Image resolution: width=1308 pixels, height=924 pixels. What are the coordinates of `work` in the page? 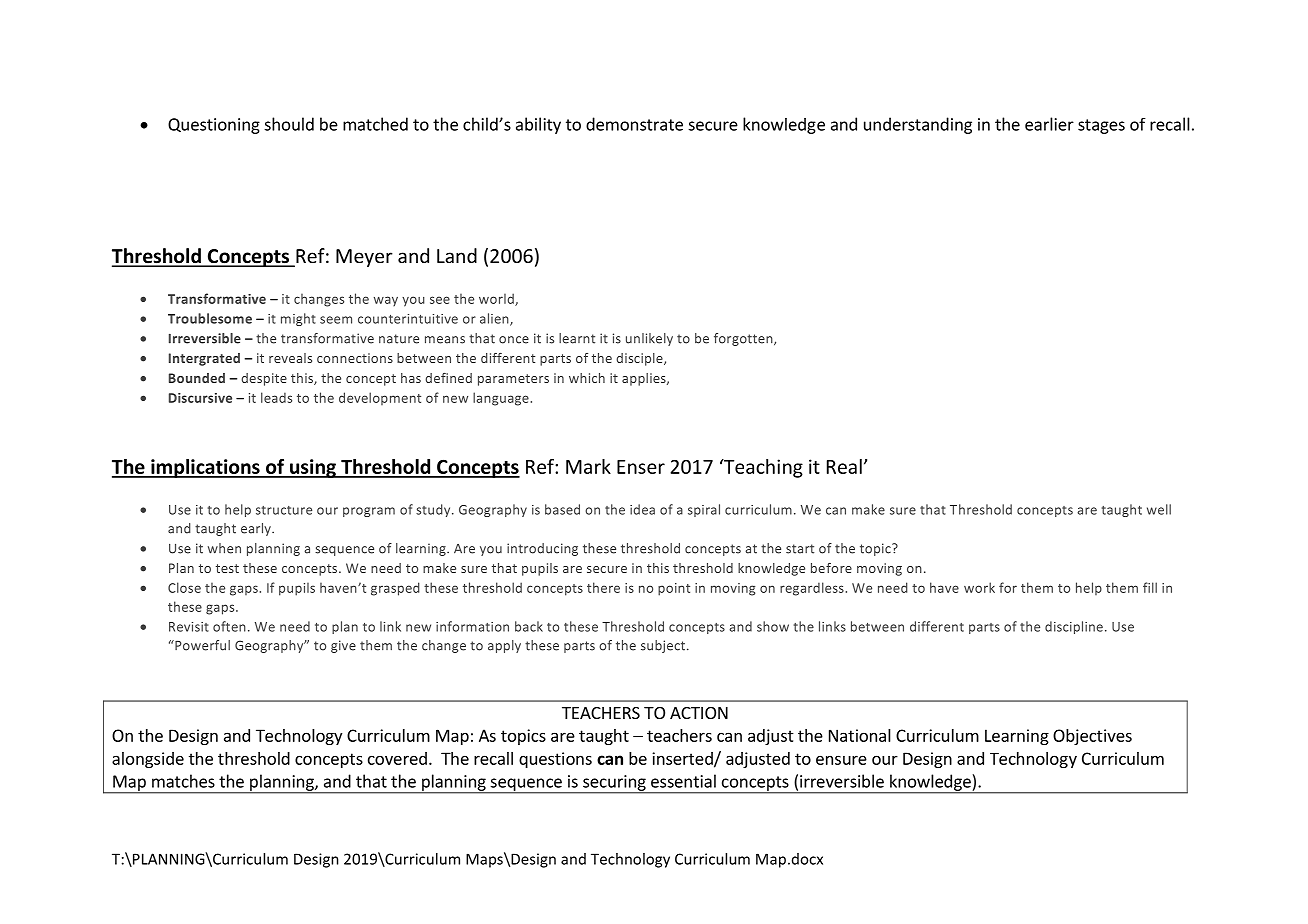 It's located at (979, 587).
